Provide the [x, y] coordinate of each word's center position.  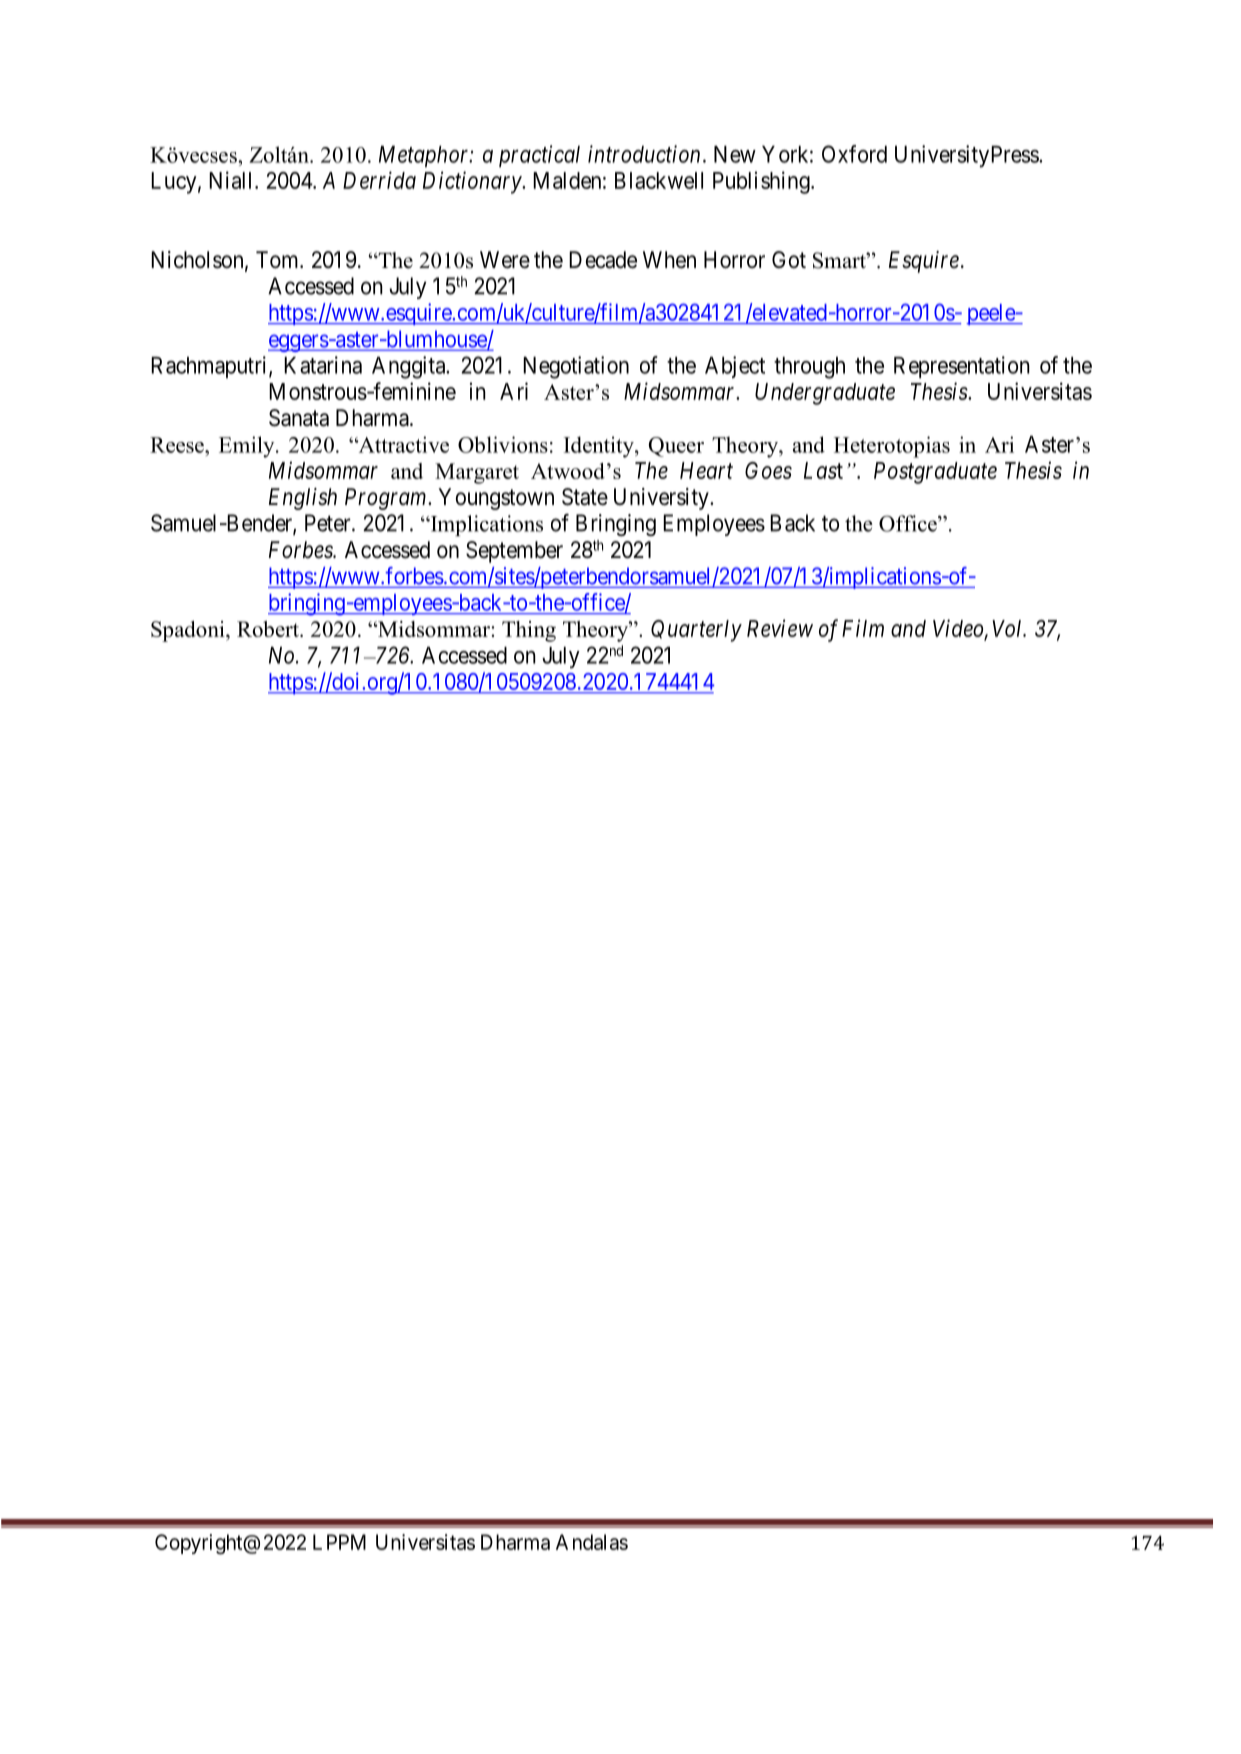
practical [539, 156]
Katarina [323, 365]
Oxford [854, 154]
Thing [529, 631]
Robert [269, 629]
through [809, 368]
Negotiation [576, 367]
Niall [232, 180]
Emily [248, 447]
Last [823, 470]
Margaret [477, 473]
